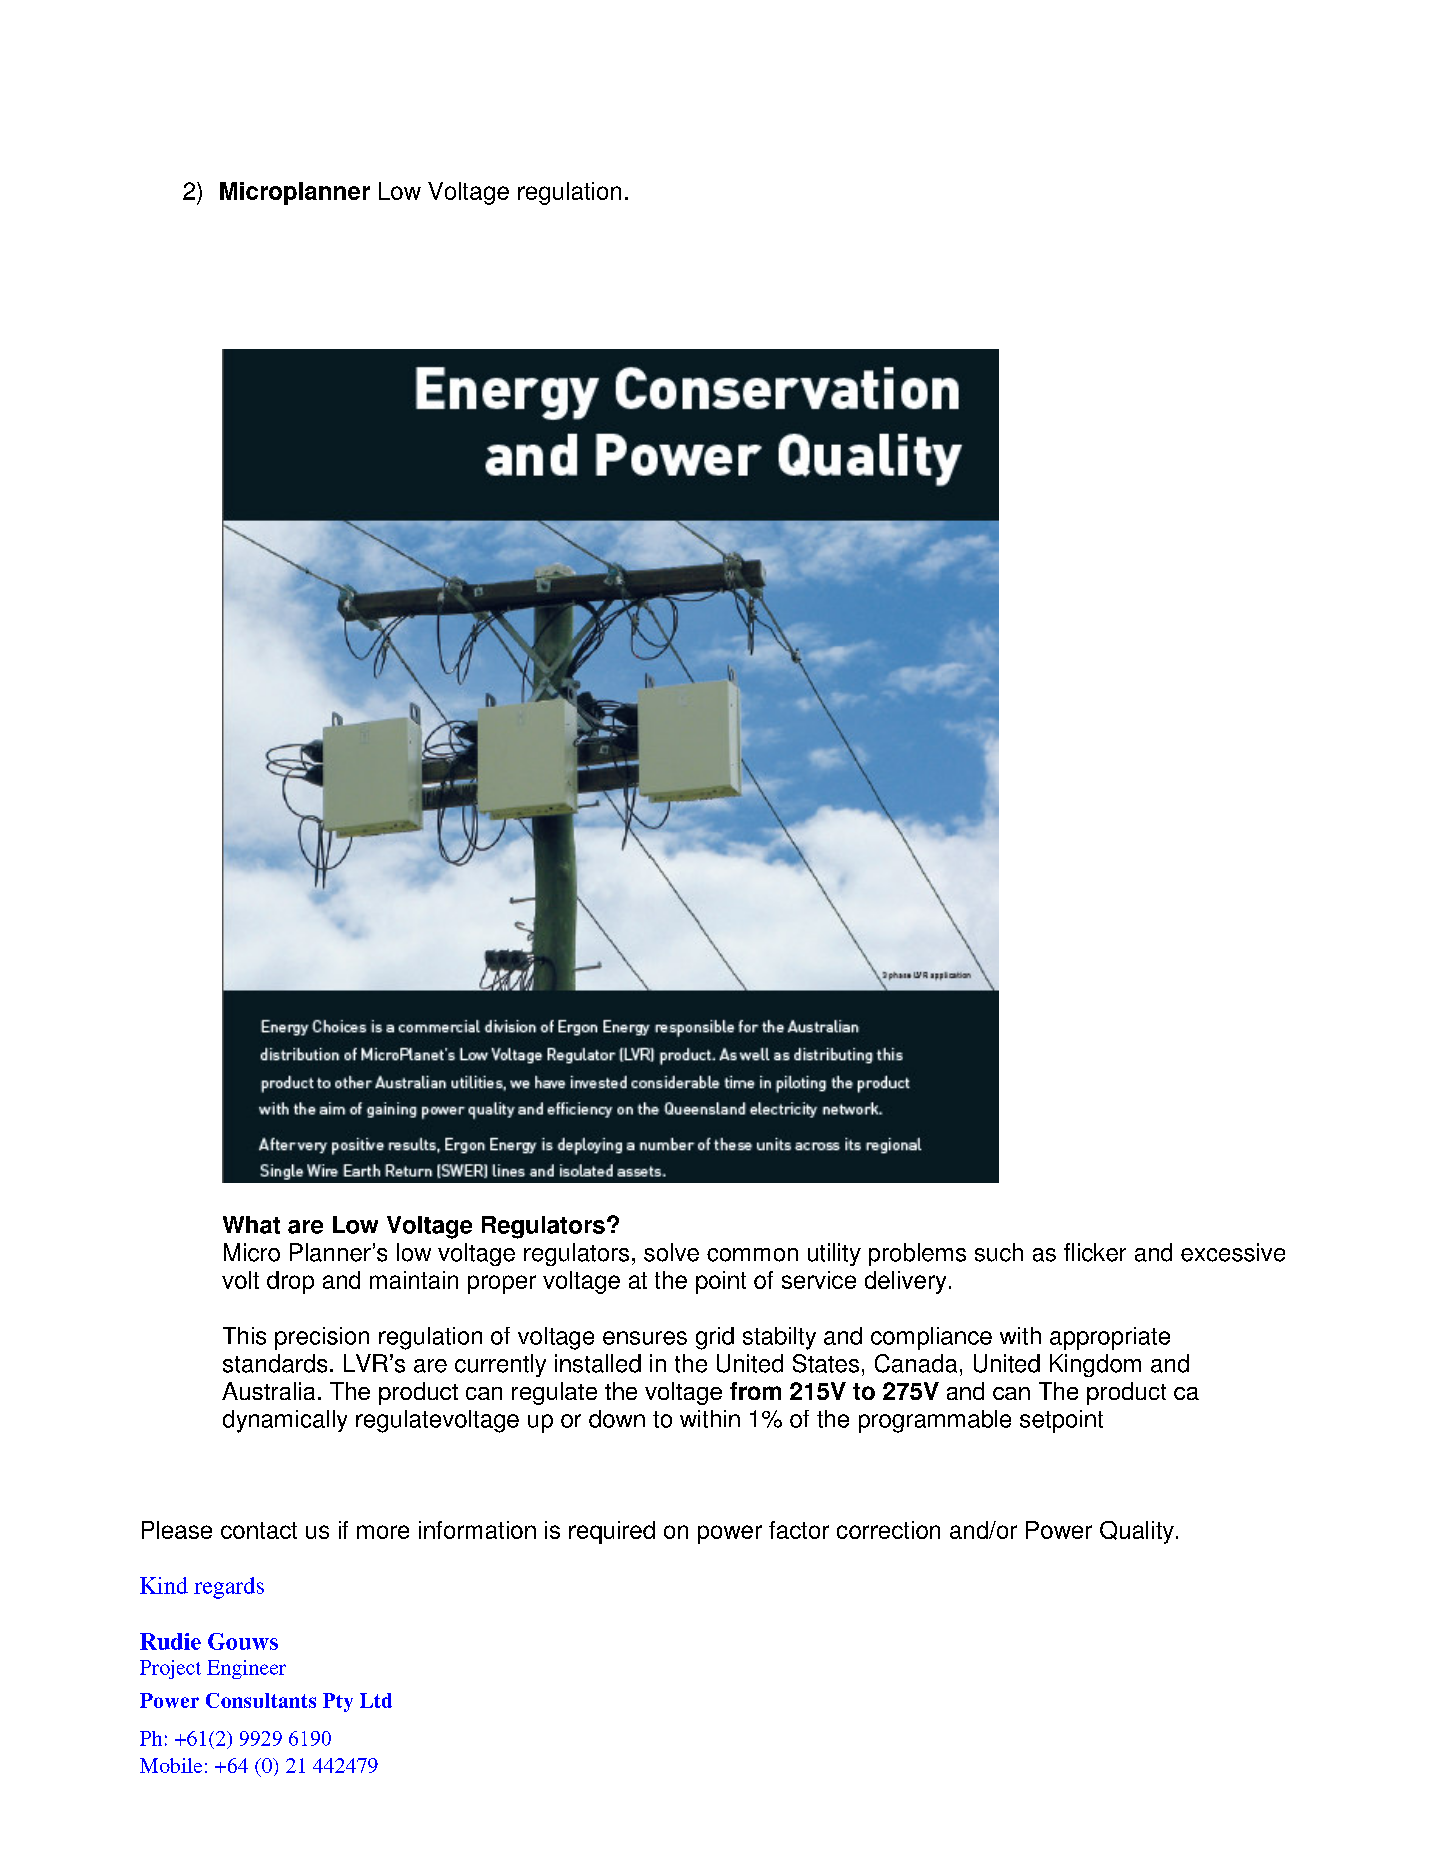 The height and width of the screenshot is (1849, 1429). Describe the element at coordinates (251, 1225) in the screenshot. I see `What` at that location.
